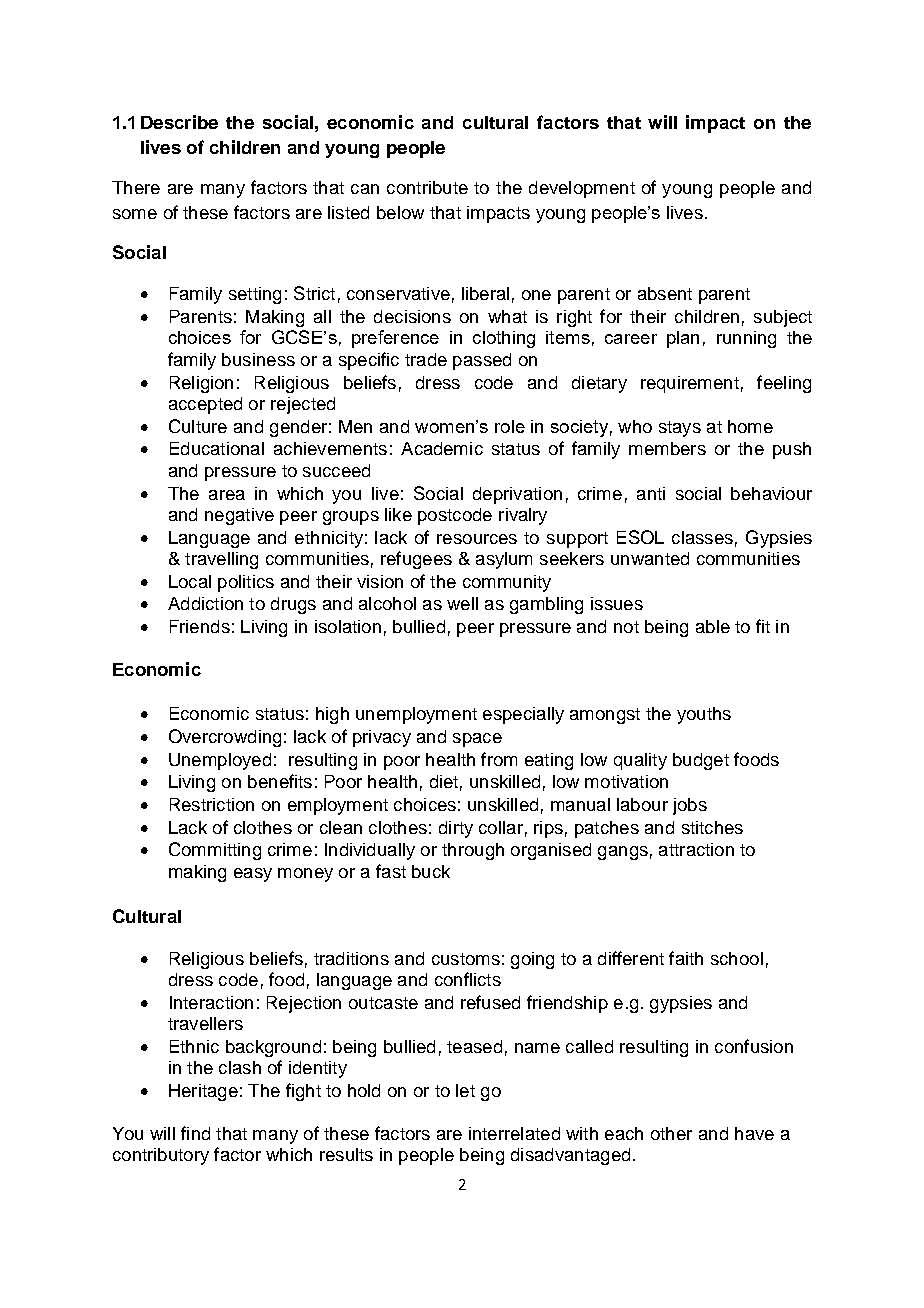  Describe the element at coordinates (135, 214) in the document. I see `some` at that location.
